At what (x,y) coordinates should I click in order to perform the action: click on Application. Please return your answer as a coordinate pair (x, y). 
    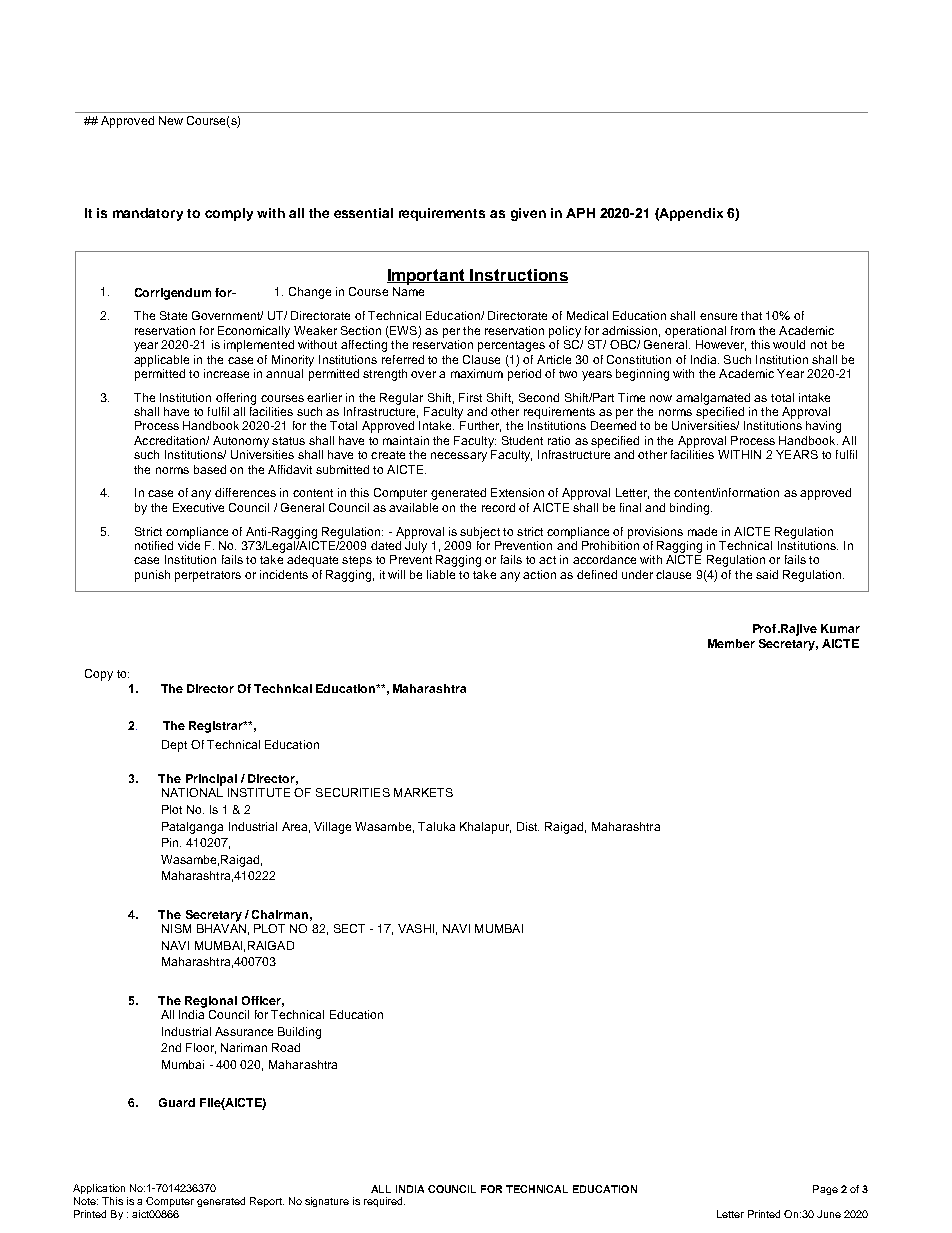
    Looking at the image, I should click on (99, 1189).
